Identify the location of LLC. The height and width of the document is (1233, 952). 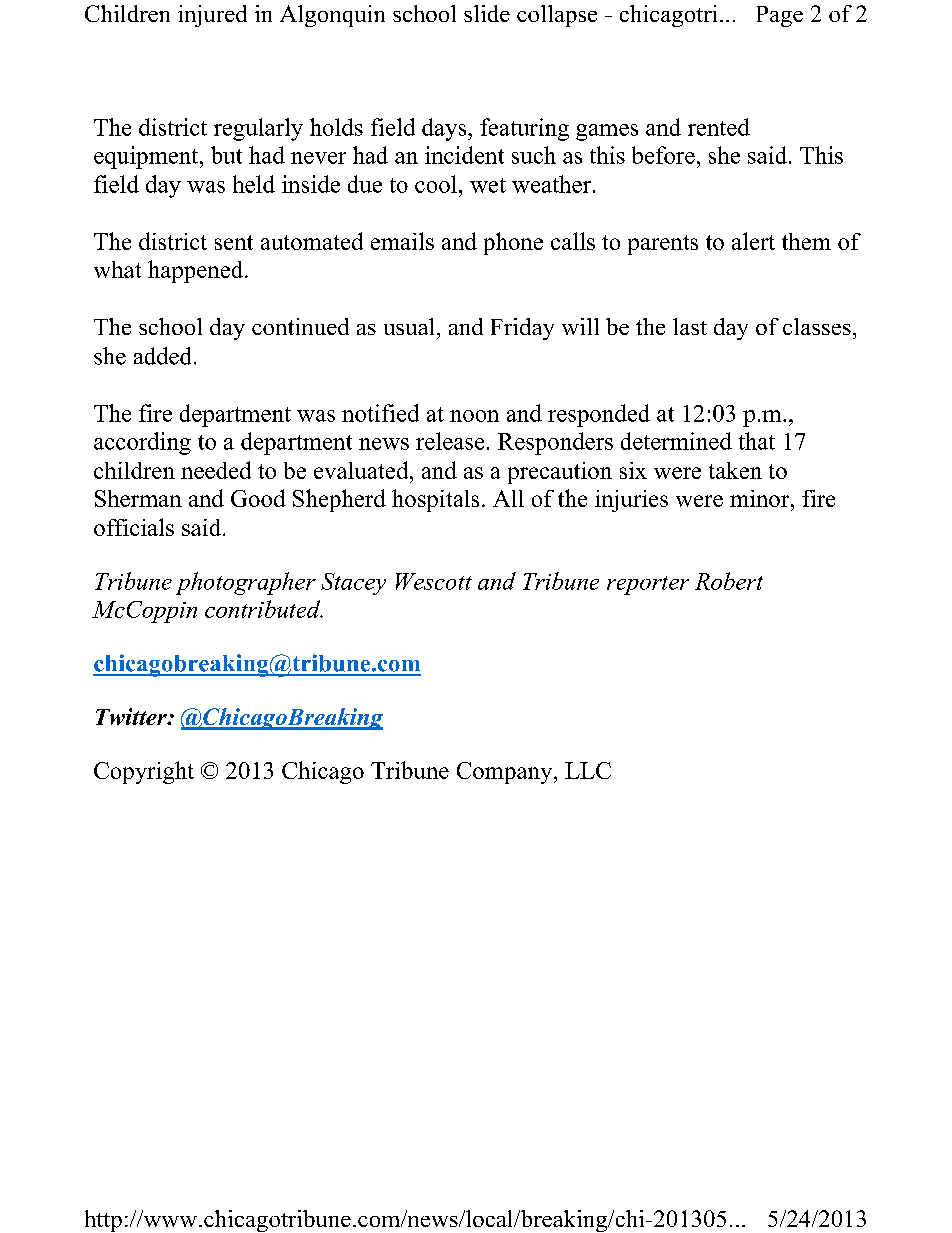
(588, 770).
